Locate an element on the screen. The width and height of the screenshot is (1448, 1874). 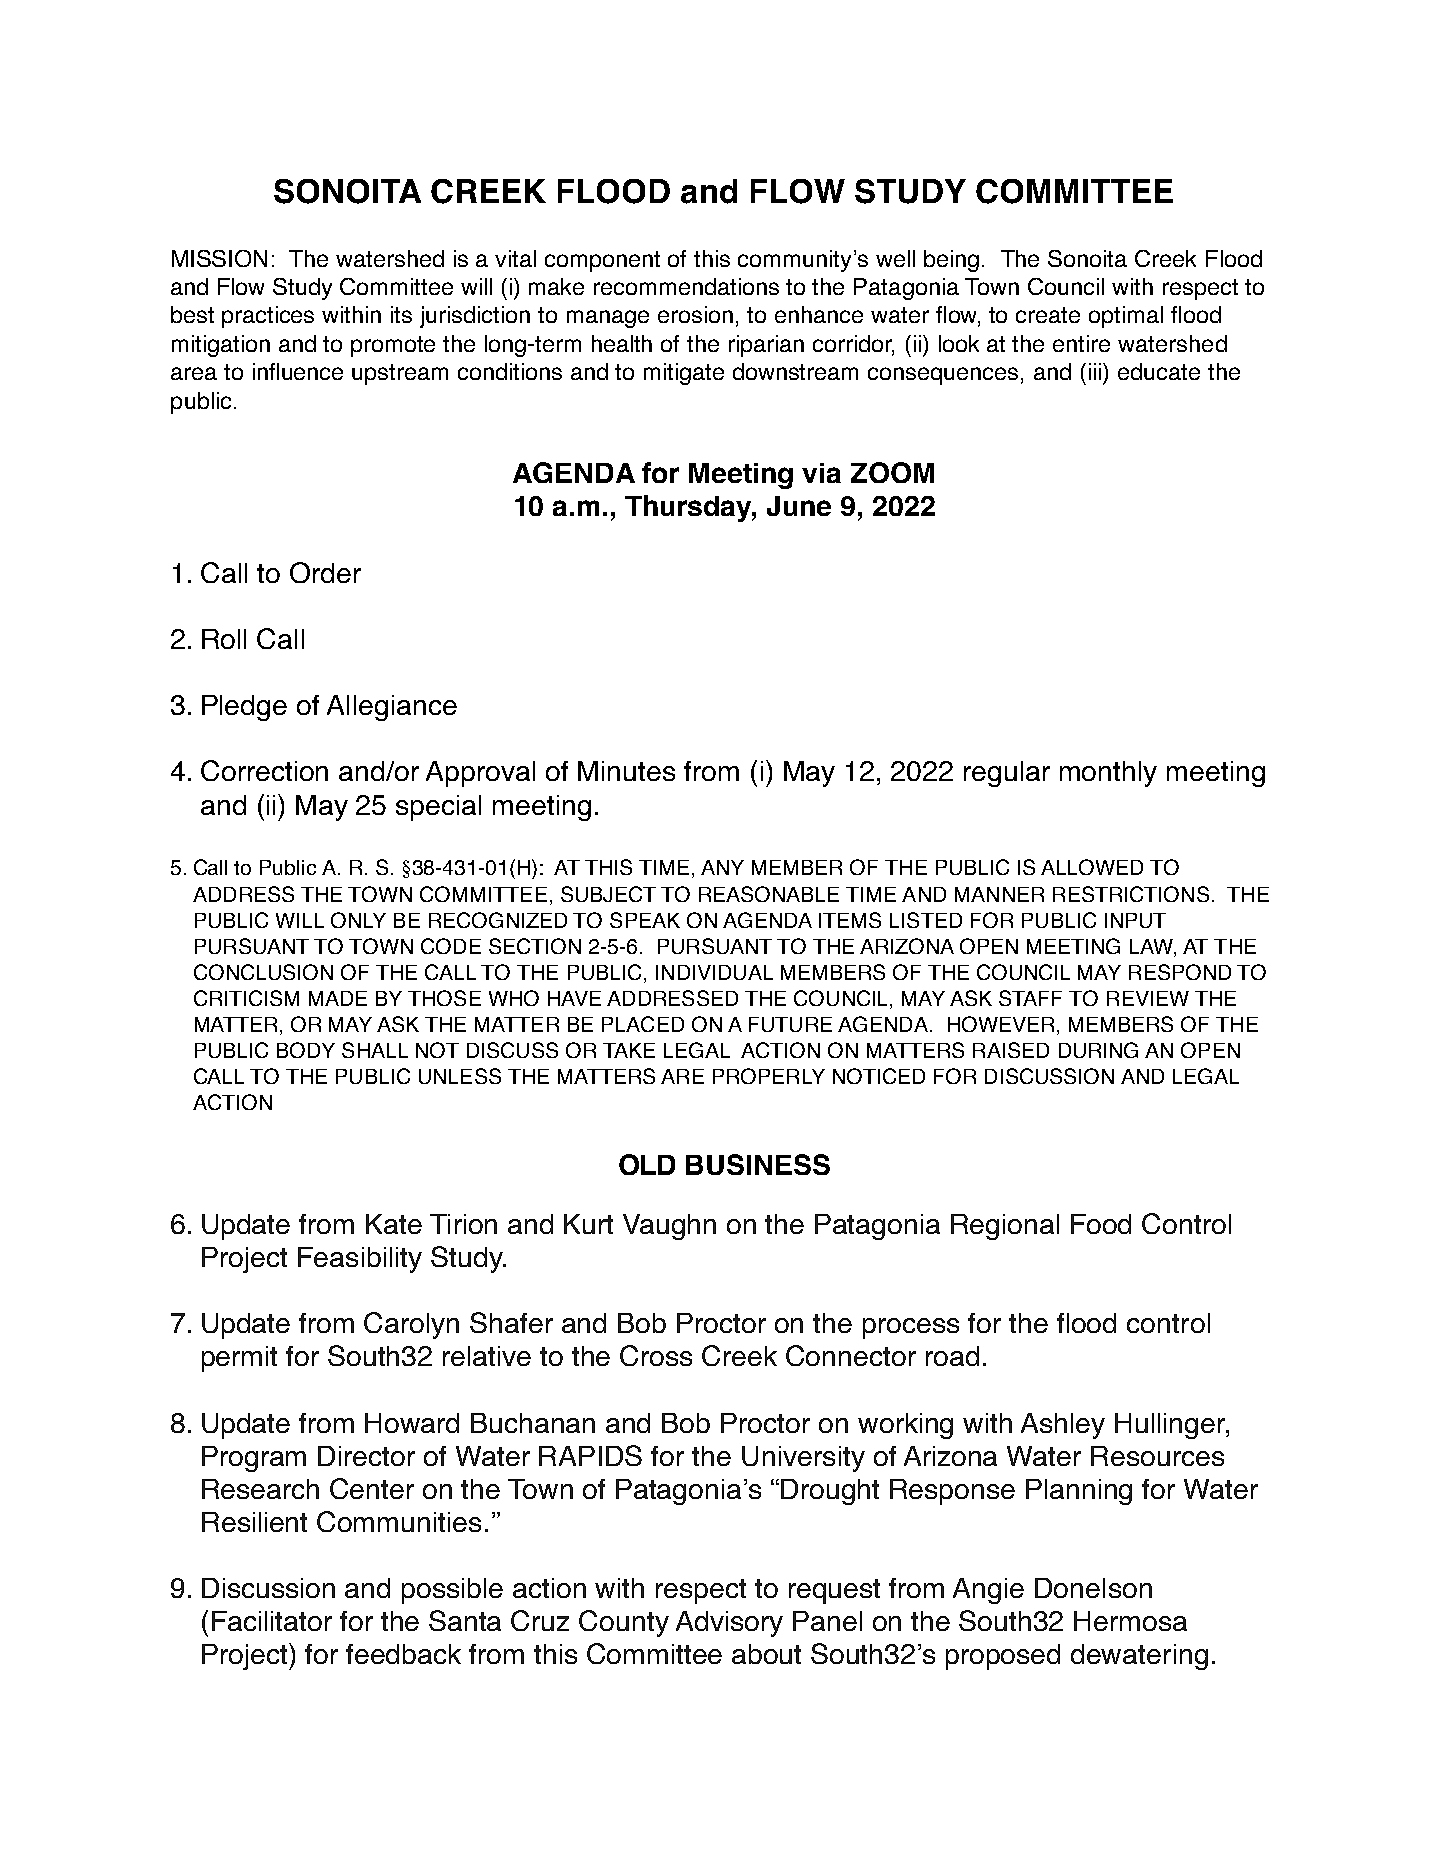
Correction is located at coordinates (264, 770).
